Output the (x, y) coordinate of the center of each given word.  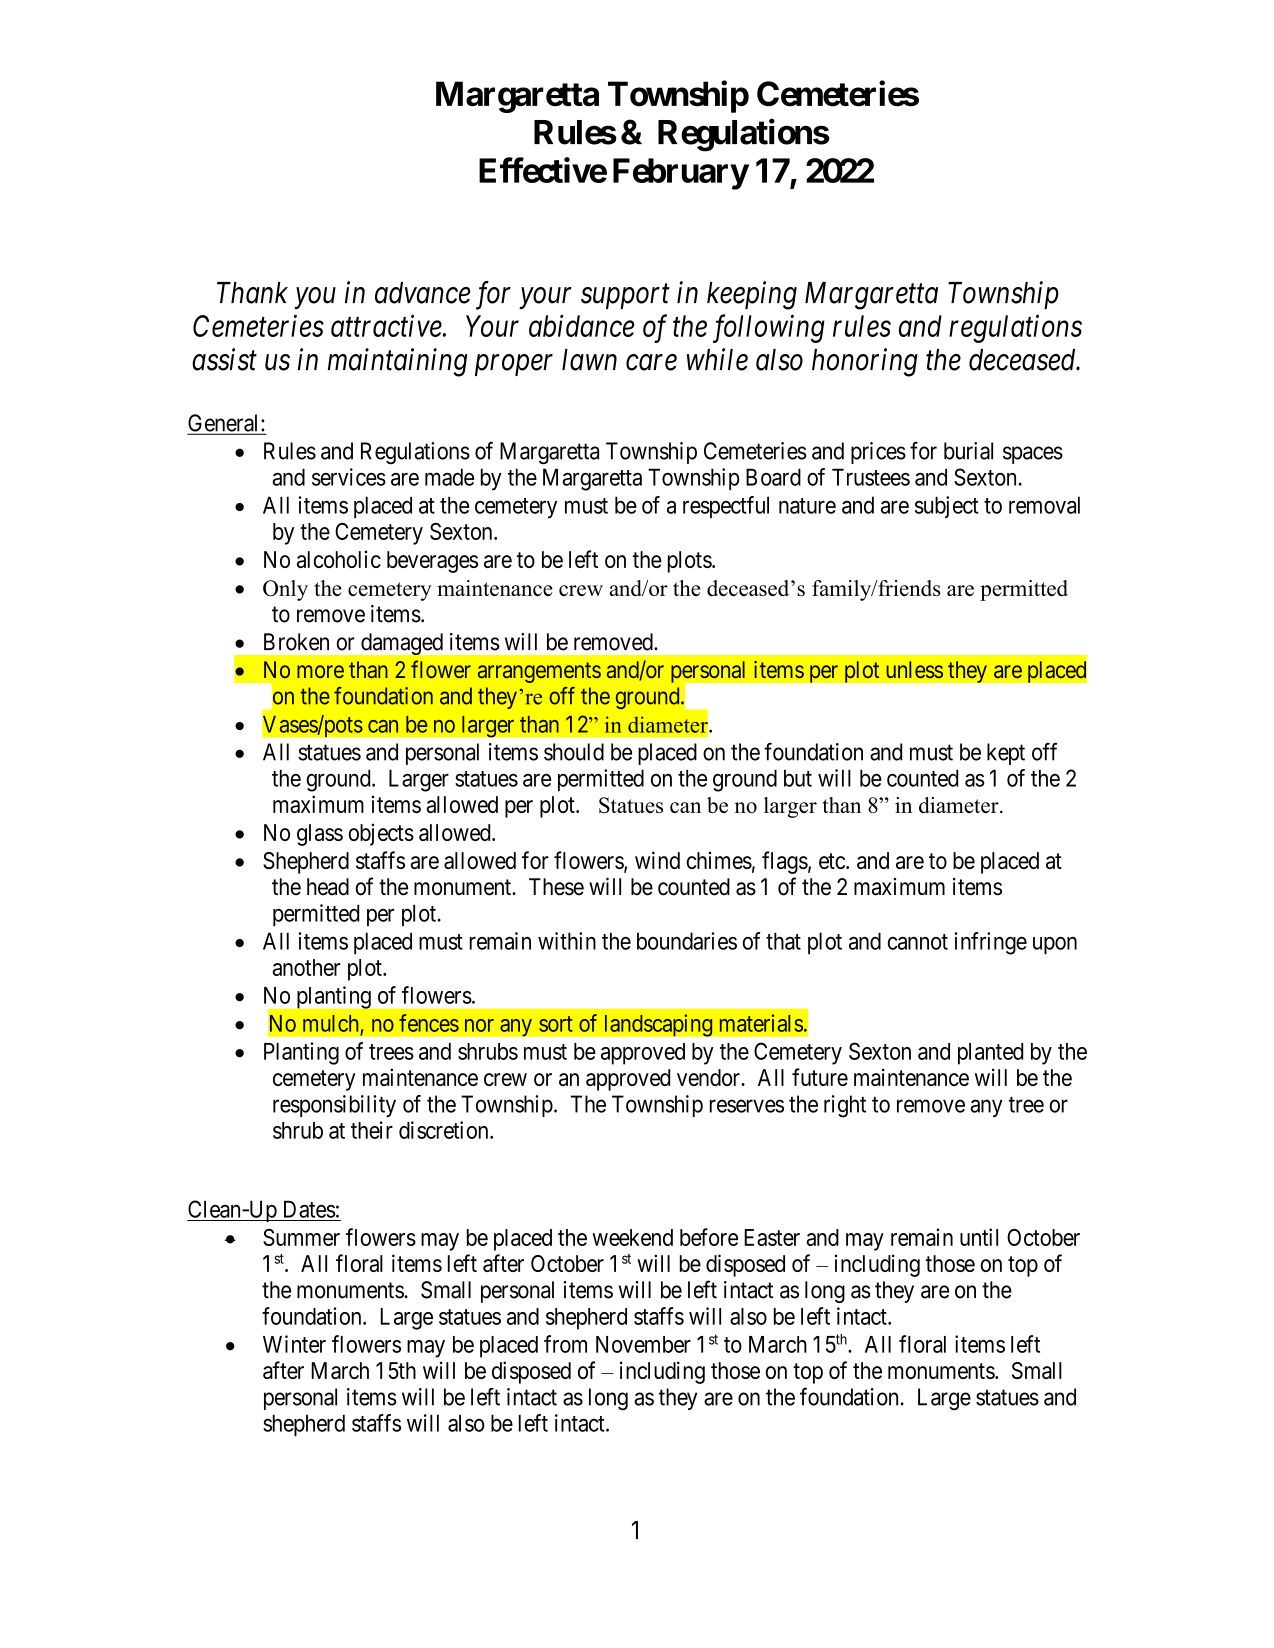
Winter (294, 1344)
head (328, 887)
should (574, 752)
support (625, 297)
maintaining (397, 363)
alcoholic (339, 559)
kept (1006, 754)
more (320, 671)
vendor (709, 1077)
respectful (726, 507)
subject (947, 507)
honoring (865, 362)
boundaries (687, 941)
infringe (990, 943)
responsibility (334, 1106)
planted (990, 1054)
